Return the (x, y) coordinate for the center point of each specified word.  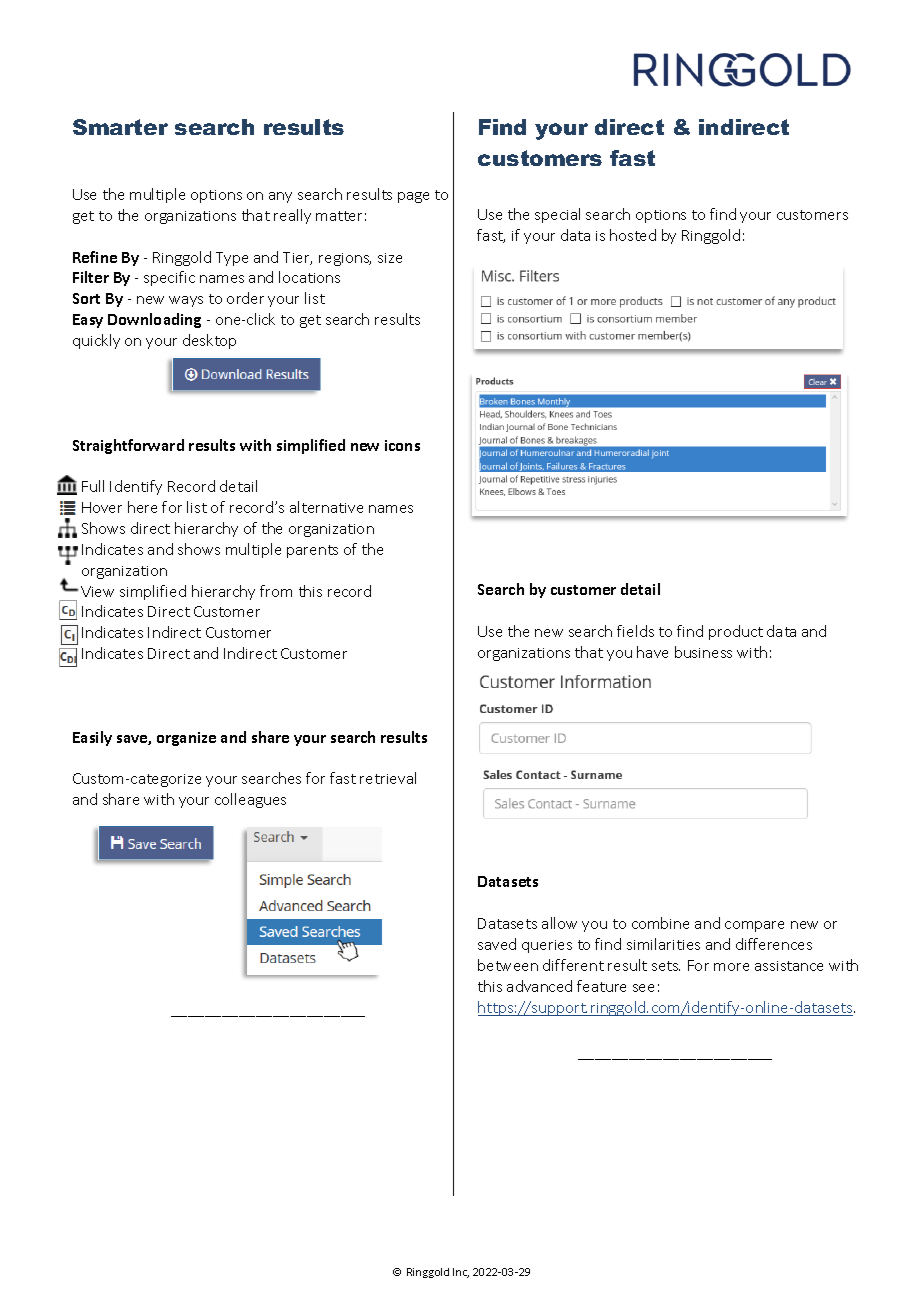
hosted (633, 235)
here (142, 507)
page (413, 197)
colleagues (250, 800)
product (736, 632)
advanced (539, 986)
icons (402, 445)
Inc (461, 1273)
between (508, 965)
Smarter (120, 127)
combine (660, 923)
